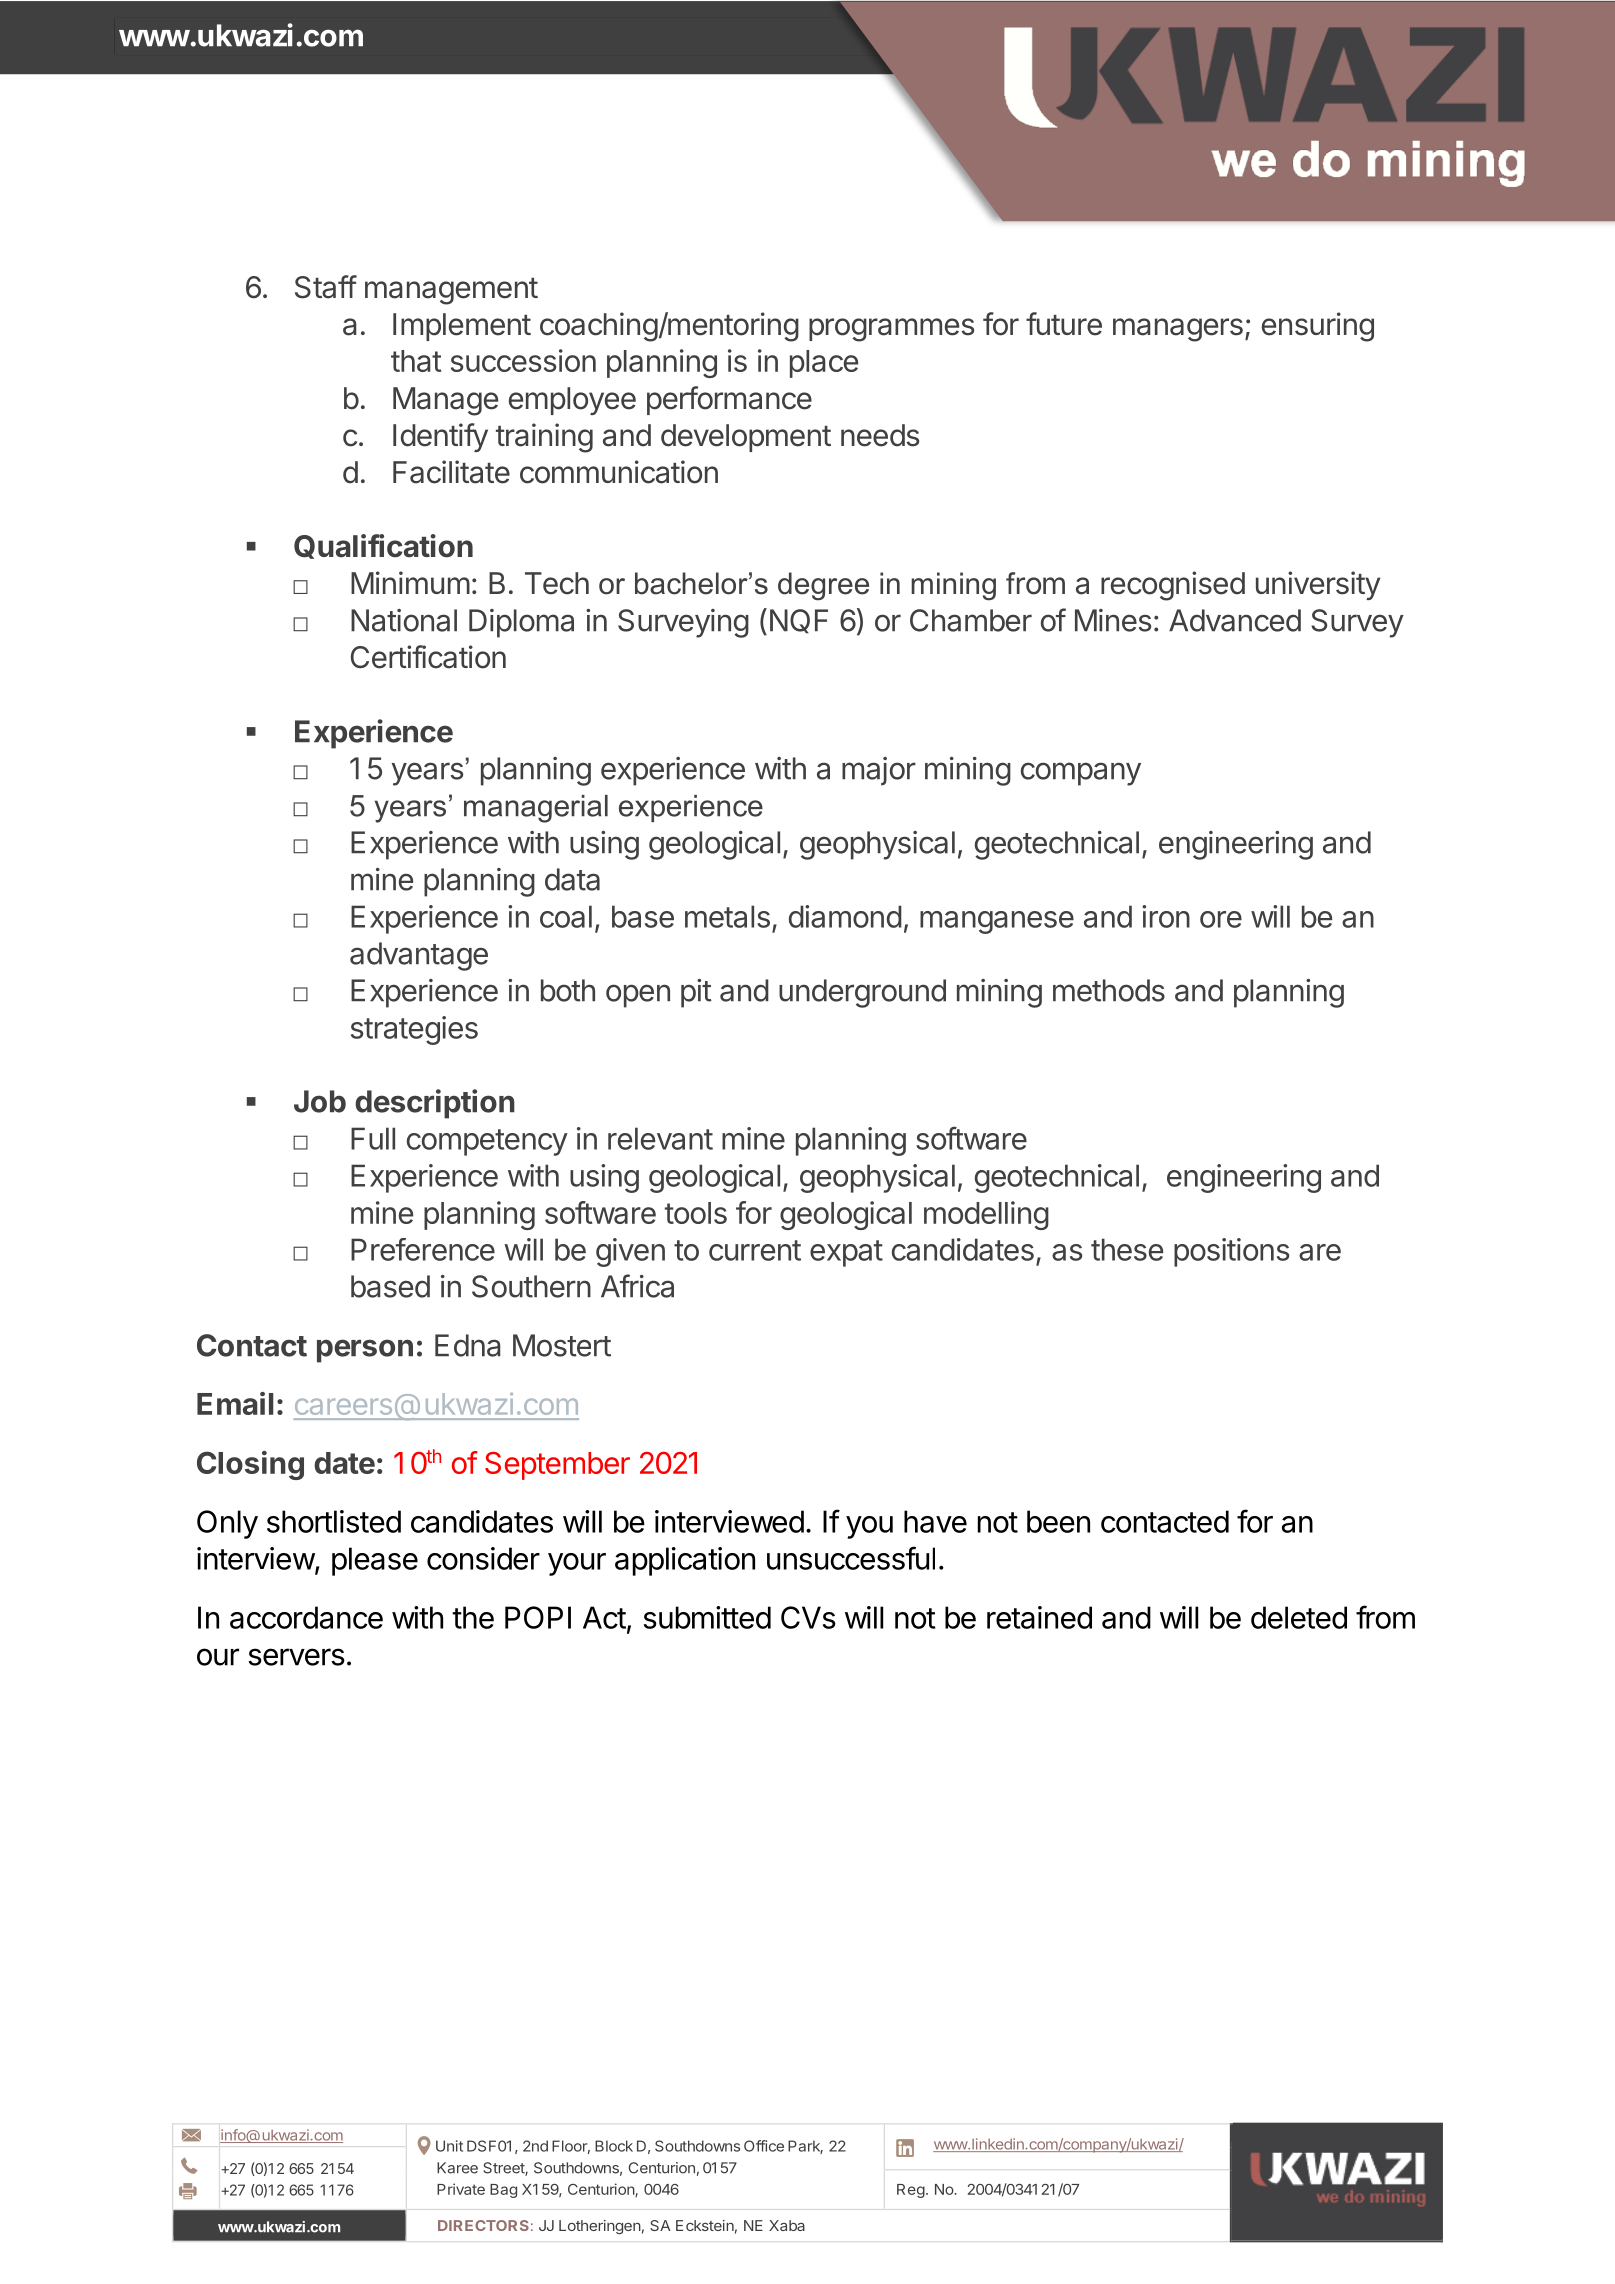  What do you see at coordinates (416, 361) in the screenshot?
I see `that` at bounding box center [416, 361].
